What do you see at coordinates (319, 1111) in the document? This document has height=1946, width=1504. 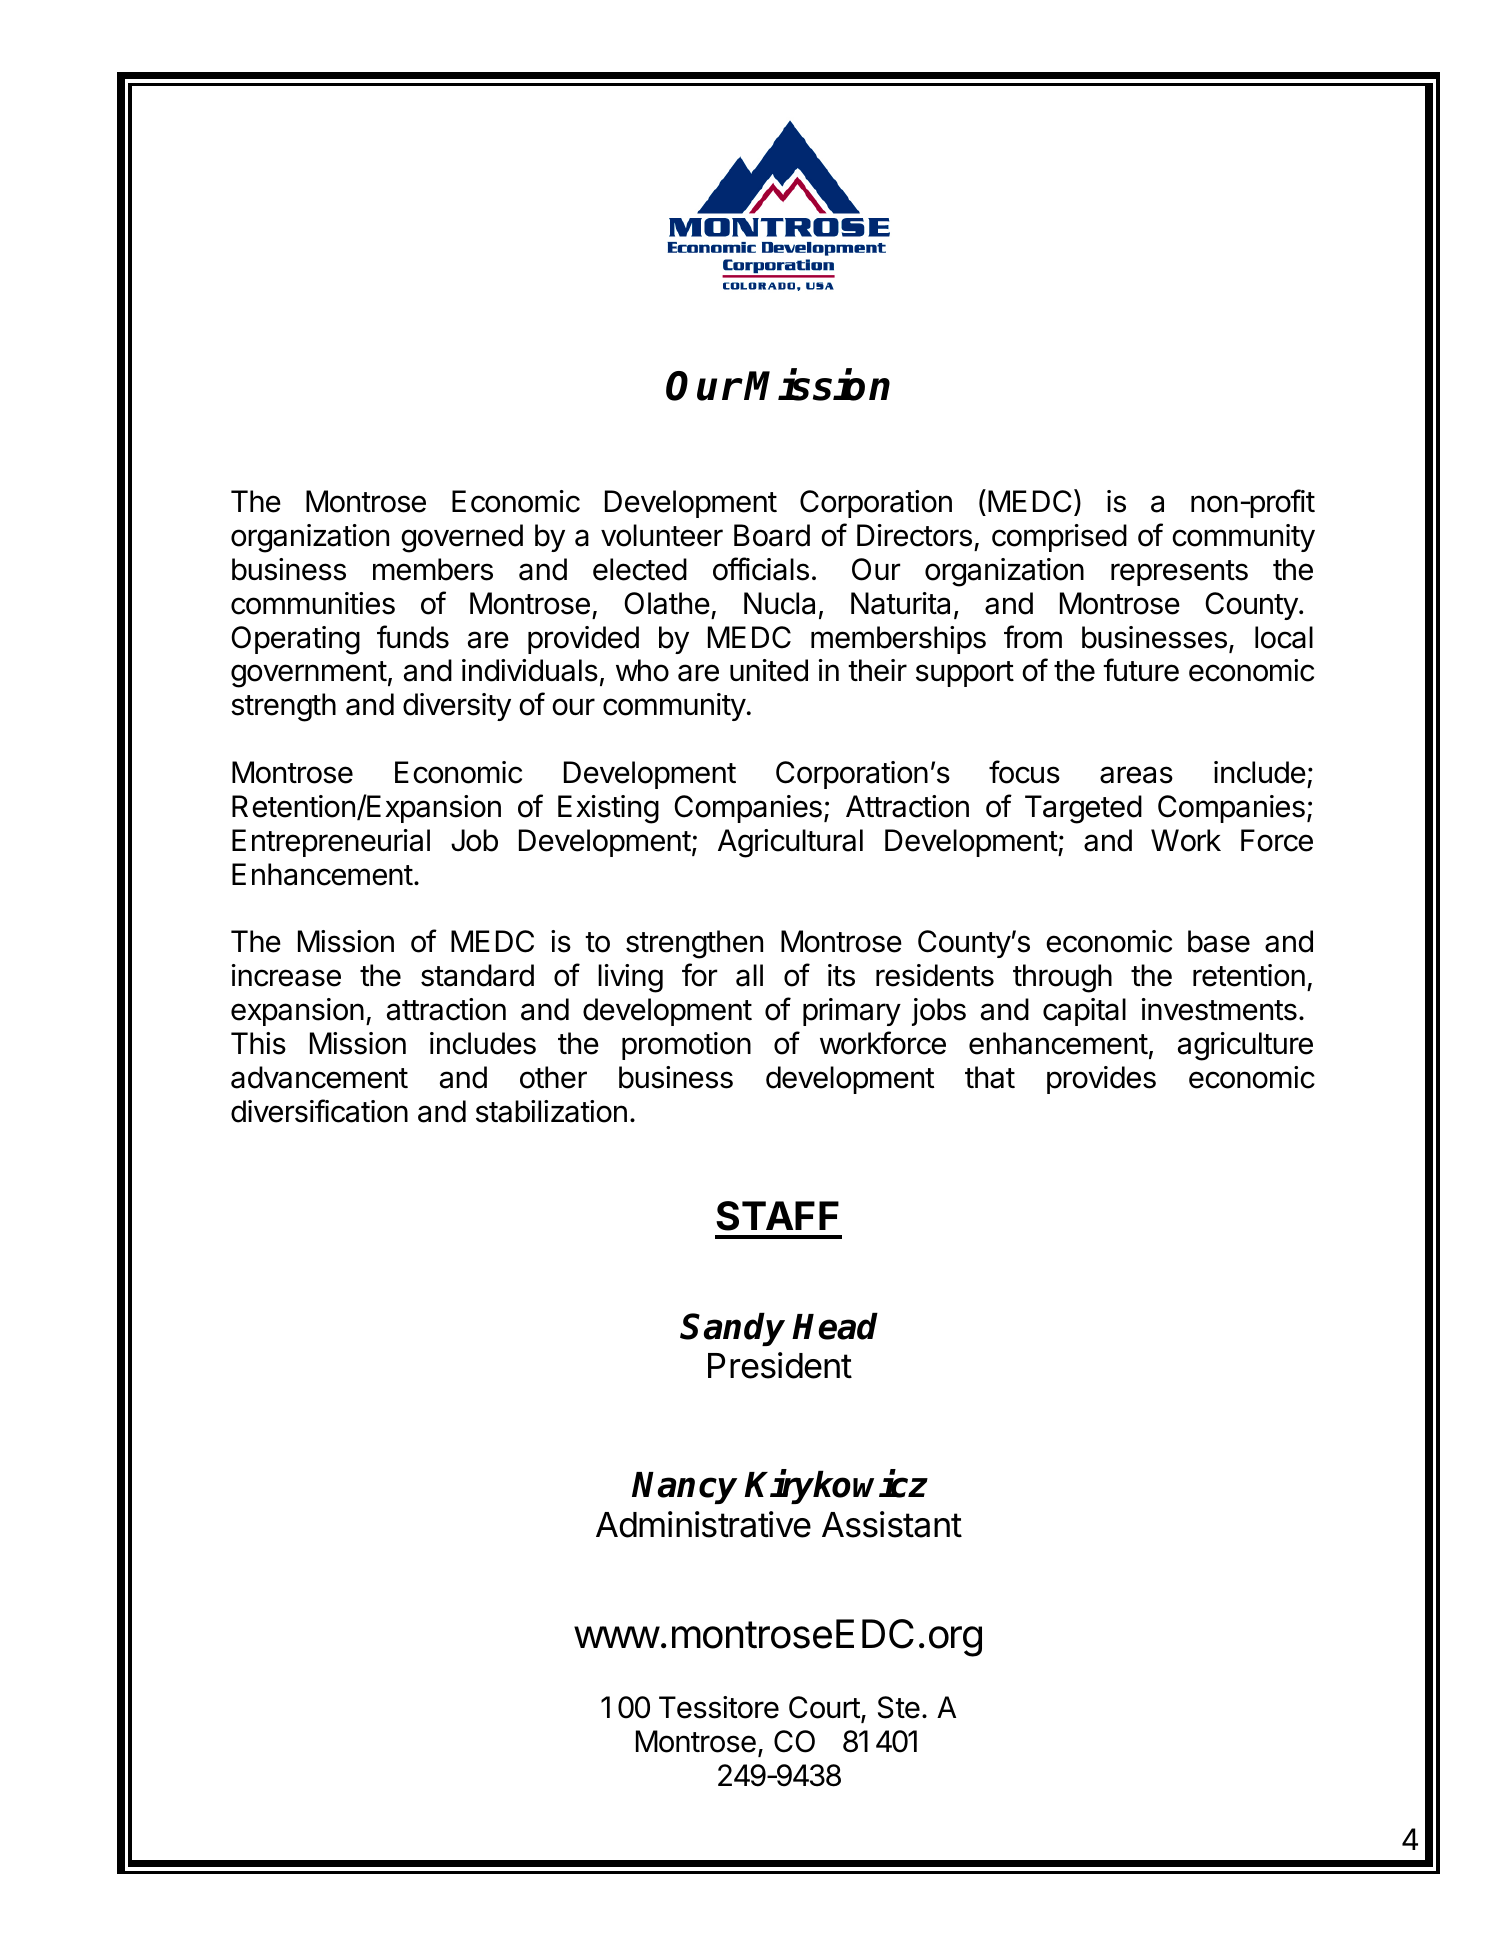 I see `diversification` at bounding box center [319, 1111].
